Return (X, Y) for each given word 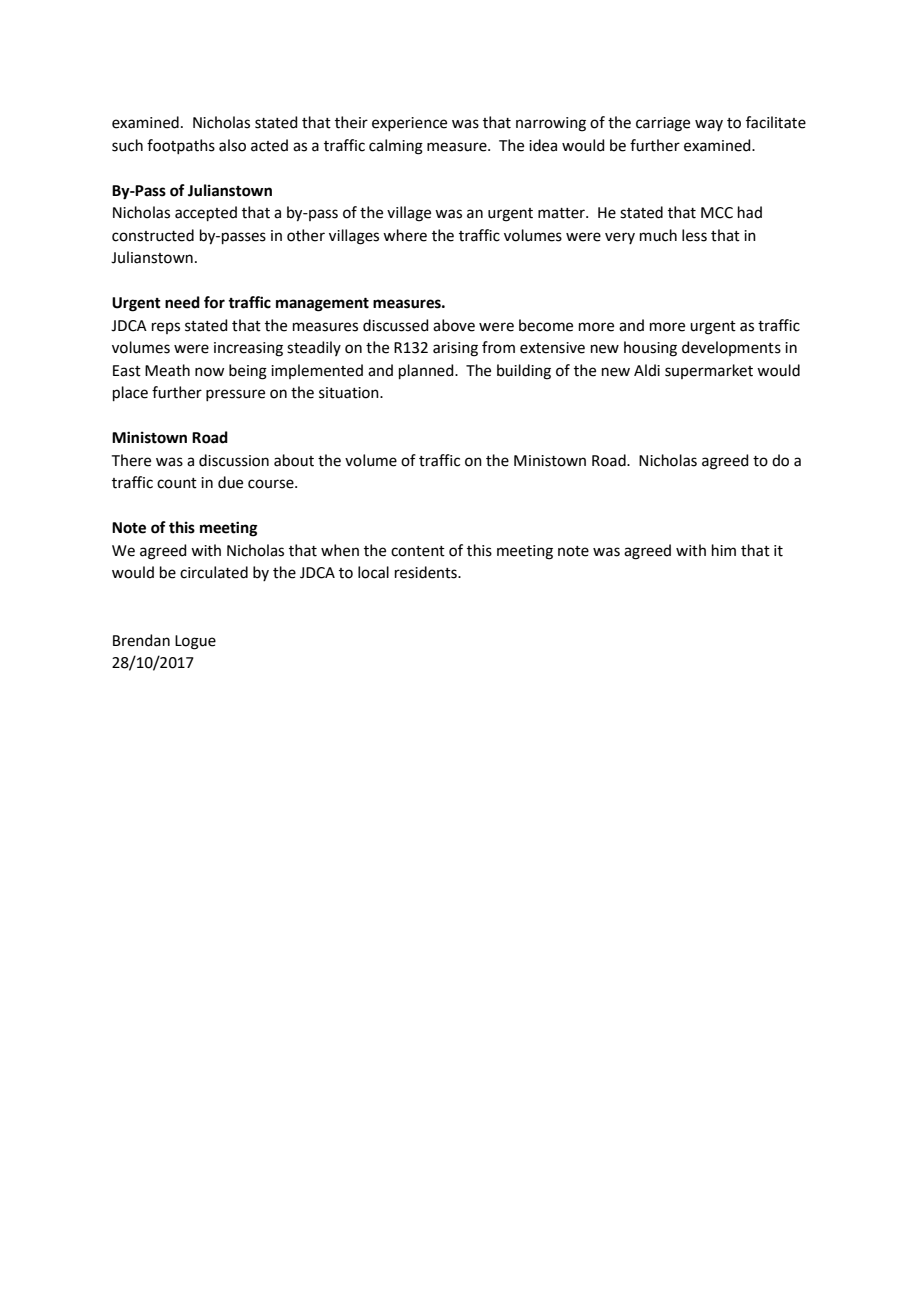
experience (409, 124)
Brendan (141, 640)
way (709, 125)
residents (427, 572)
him (724, 550)
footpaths (181, 146)
